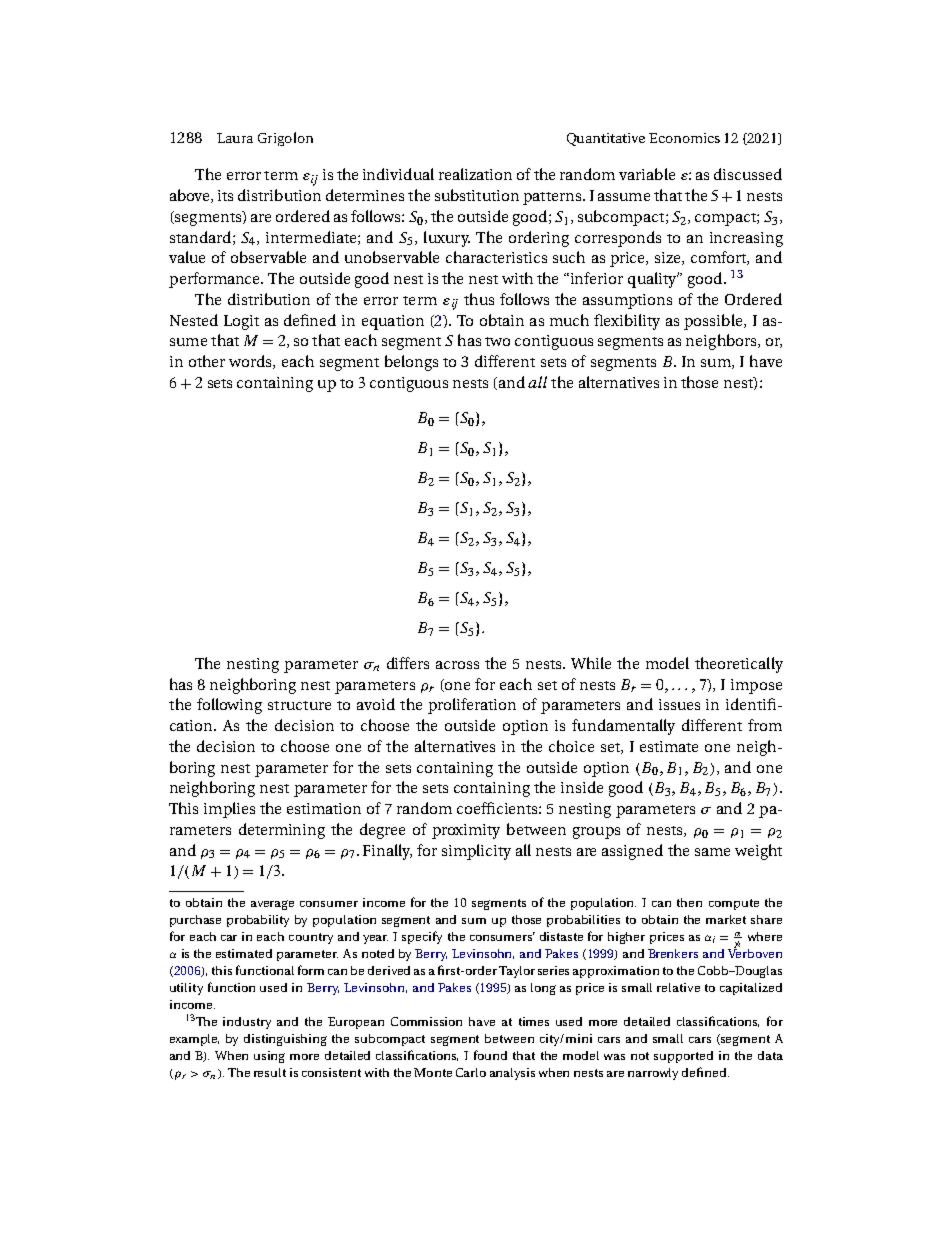  What do you see at coordinates (269, 1057) in the screenshot?
I see `using` at bounding box center [269, 1057].
